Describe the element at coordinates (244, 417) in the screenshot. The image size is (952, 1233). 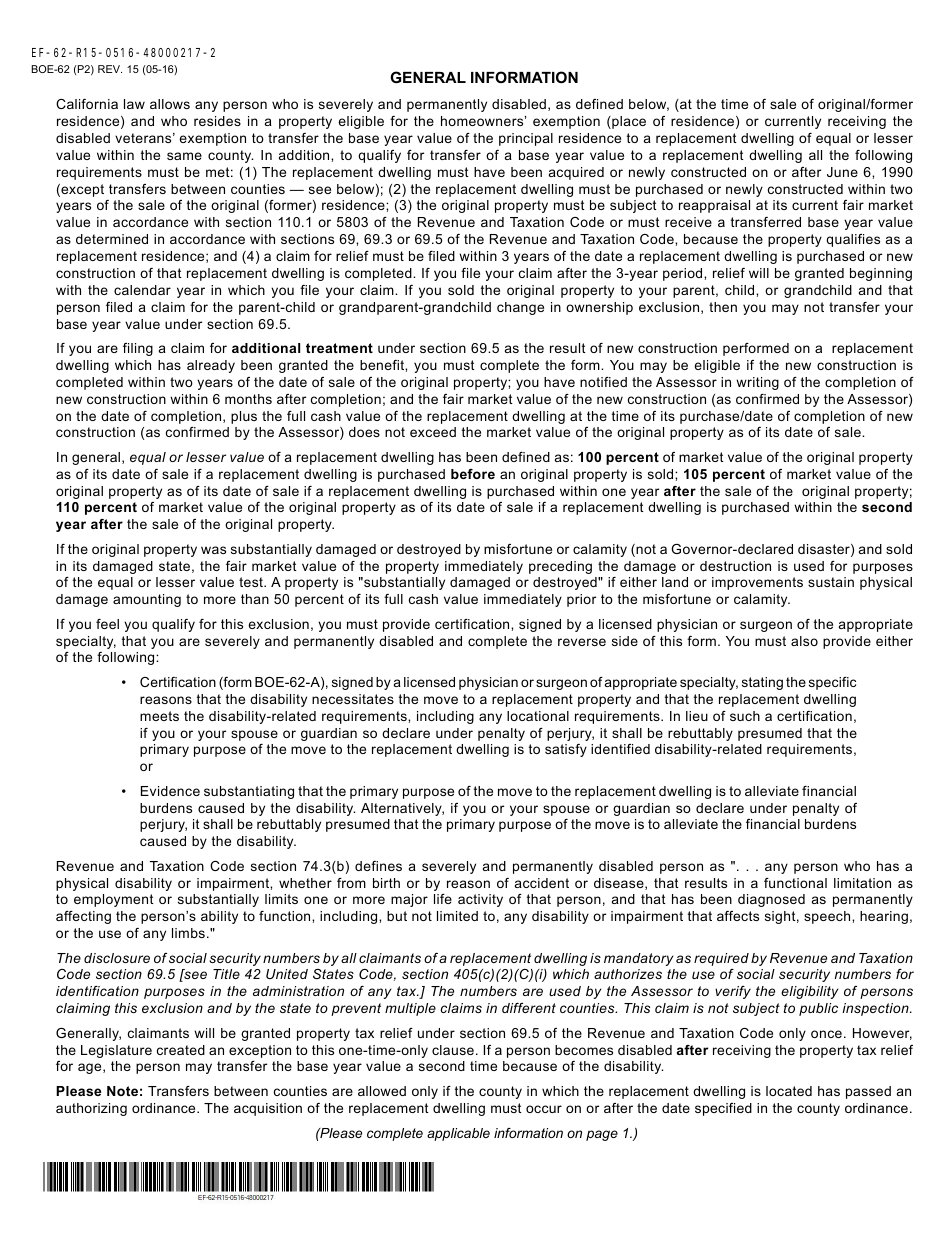
I see `plus` at that location.
